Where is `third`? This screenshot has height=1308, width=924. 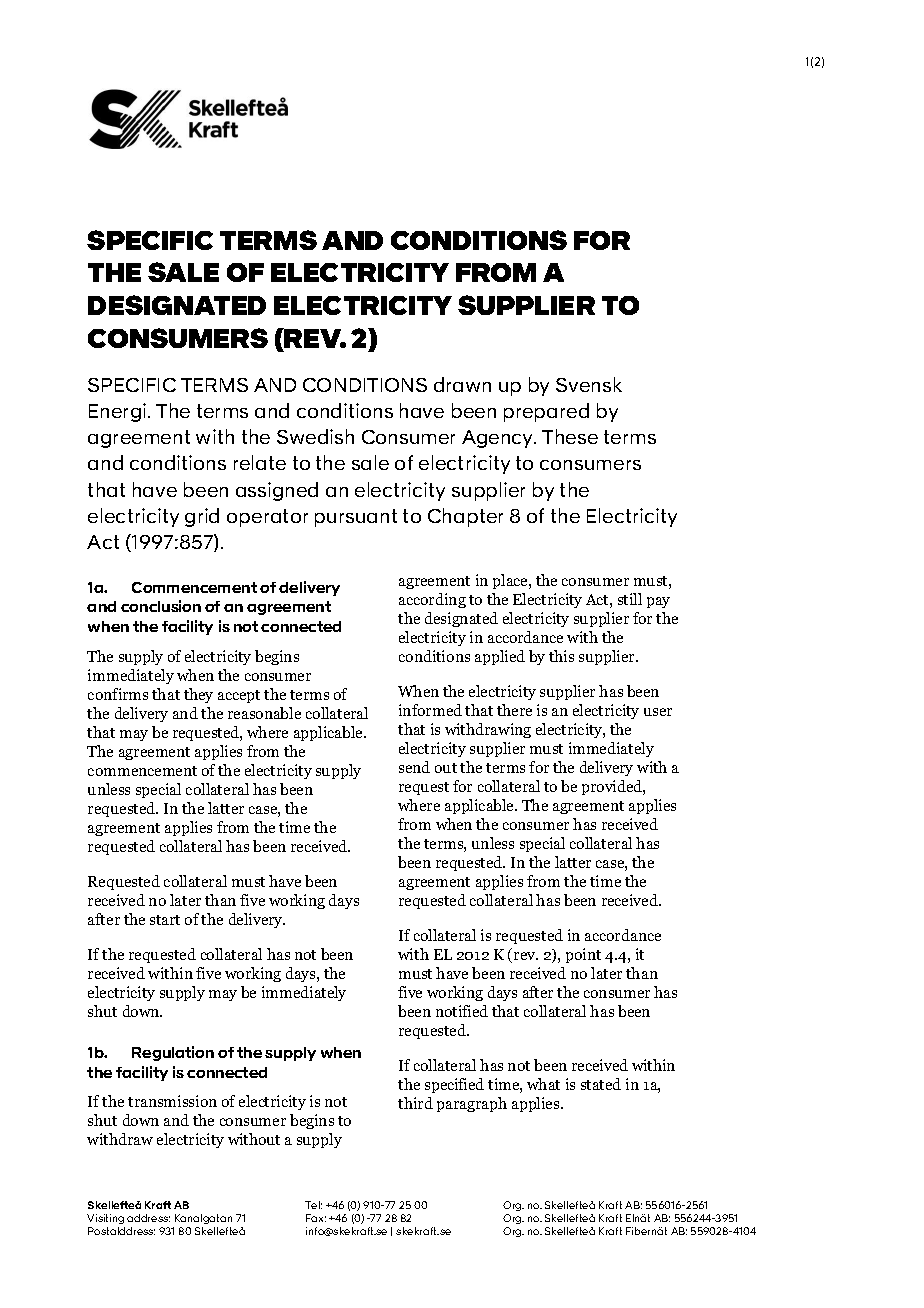
third is located at coordinates (415, 1103).
